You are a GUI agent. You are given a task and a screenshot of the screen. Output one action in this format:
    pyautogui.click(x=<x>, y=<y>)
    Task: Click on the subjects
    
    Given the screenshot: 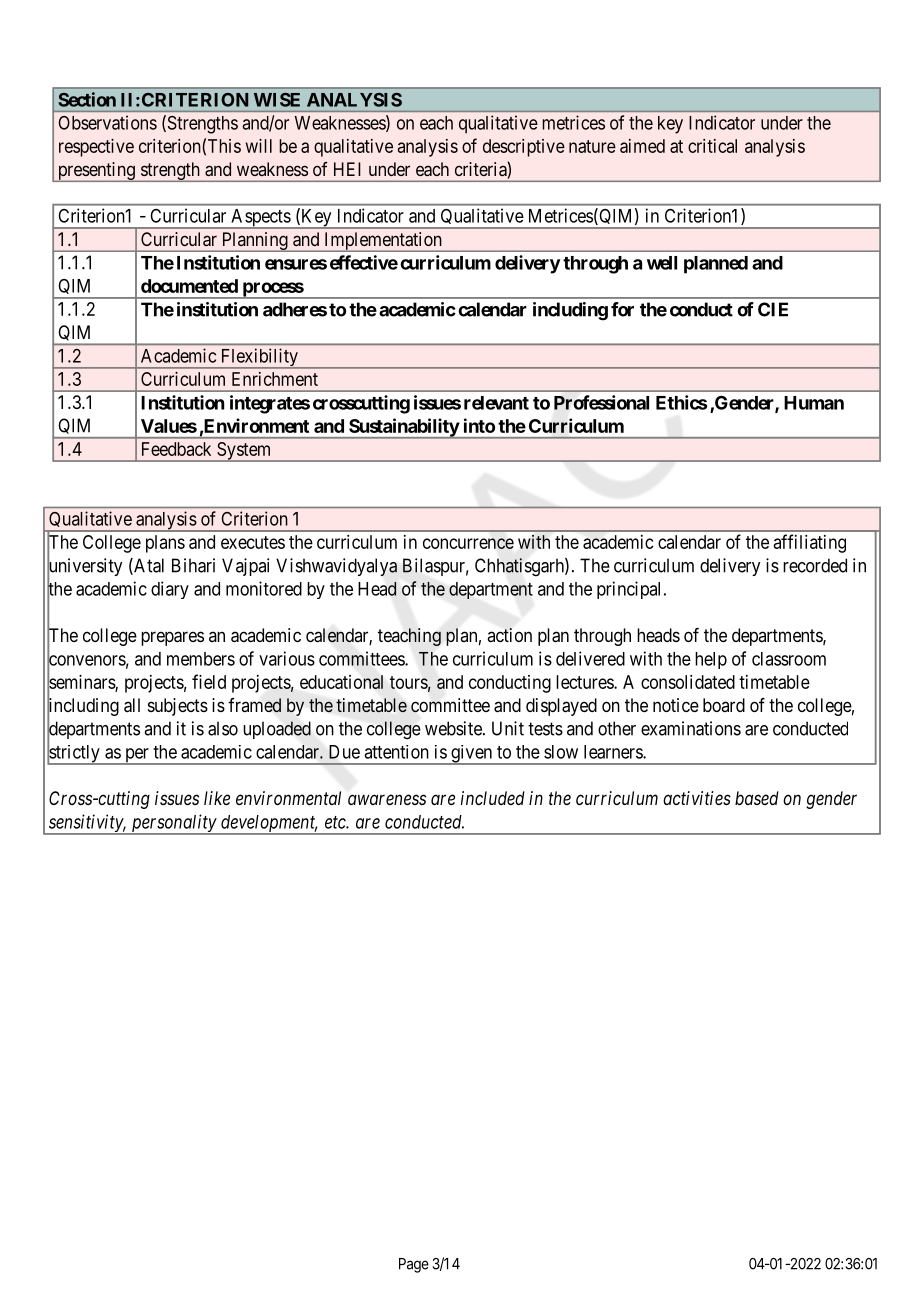 What is the action you would take?
    pyautogui.click(x=178, y=707)
